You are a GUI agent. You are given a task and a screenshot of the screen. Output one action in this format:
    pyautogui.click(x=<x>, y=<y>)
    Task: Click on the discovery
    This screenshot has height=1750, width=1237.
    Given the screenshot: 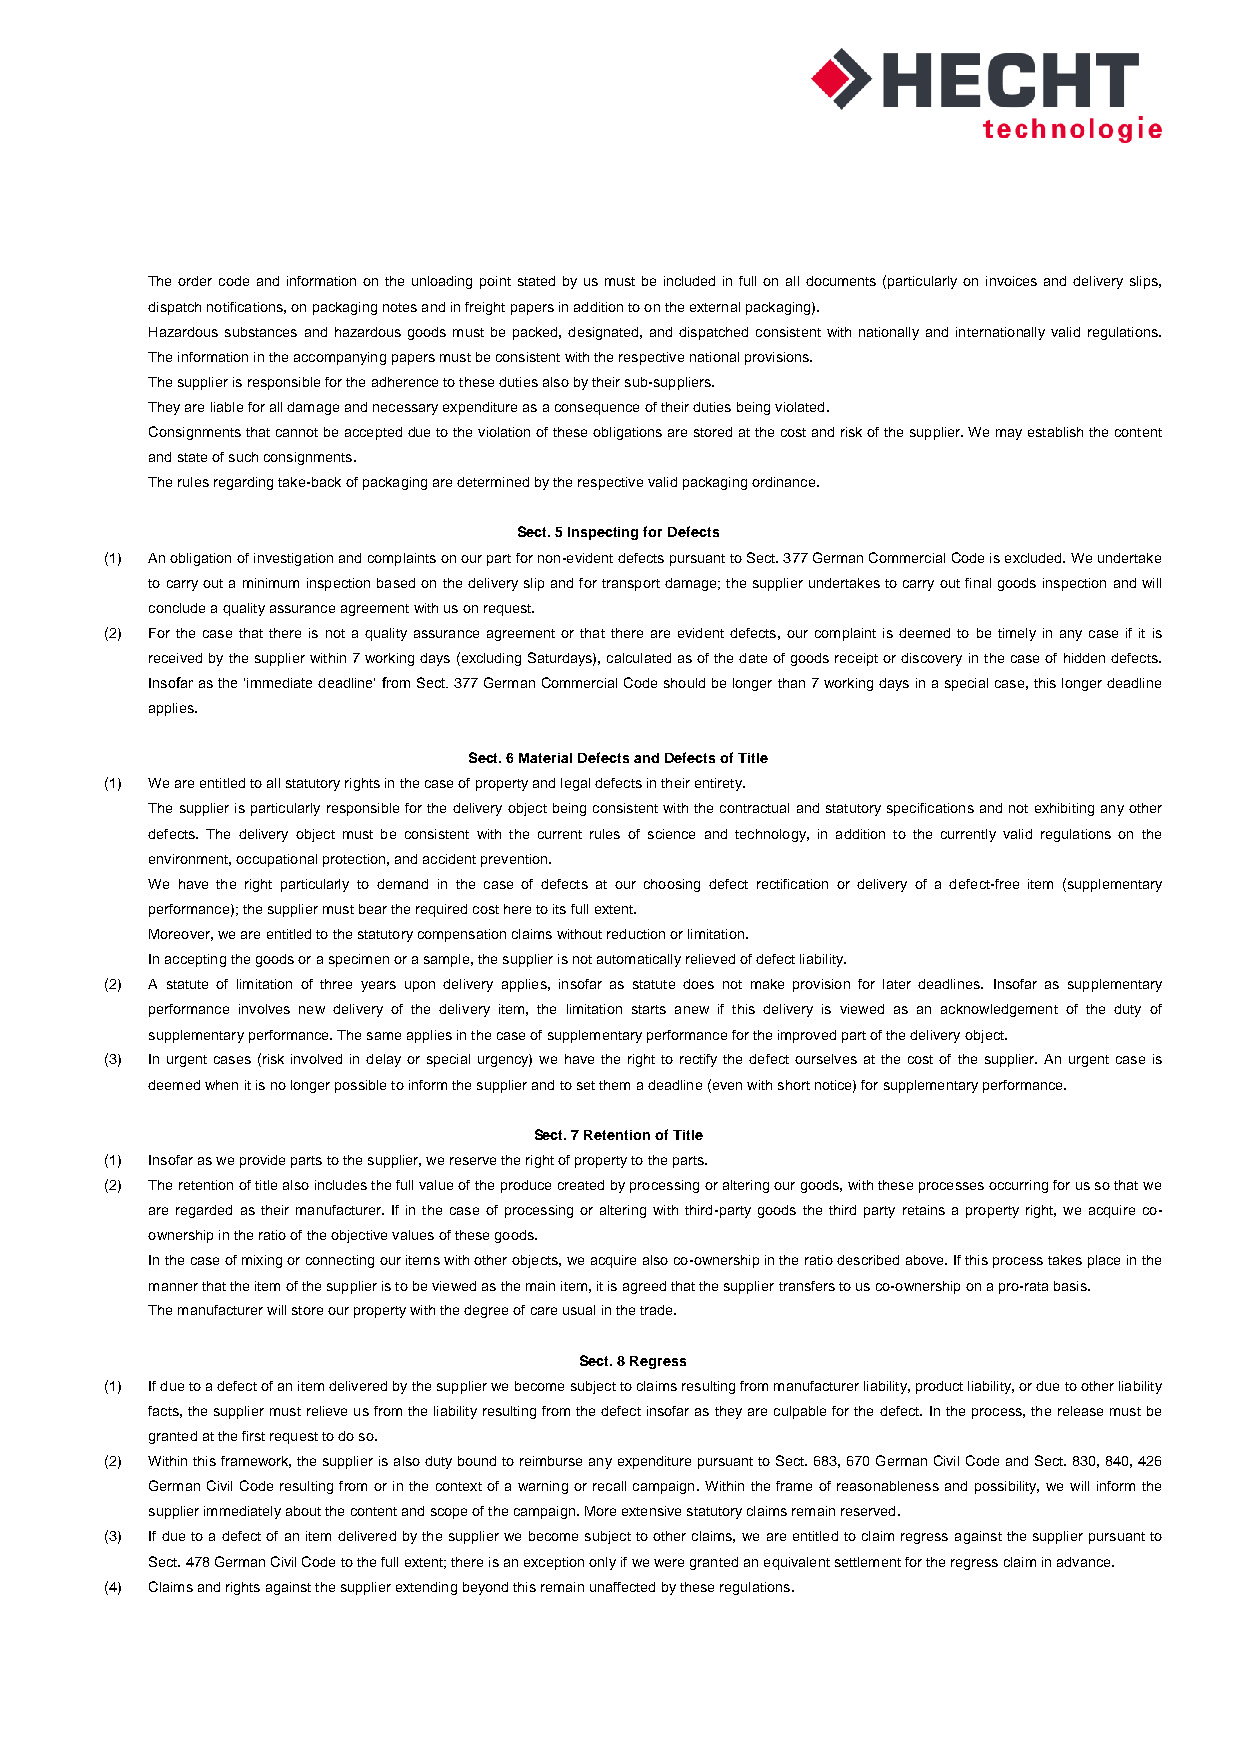 What is the action you would take?
    pyautogui.click(x=931, y=659)
